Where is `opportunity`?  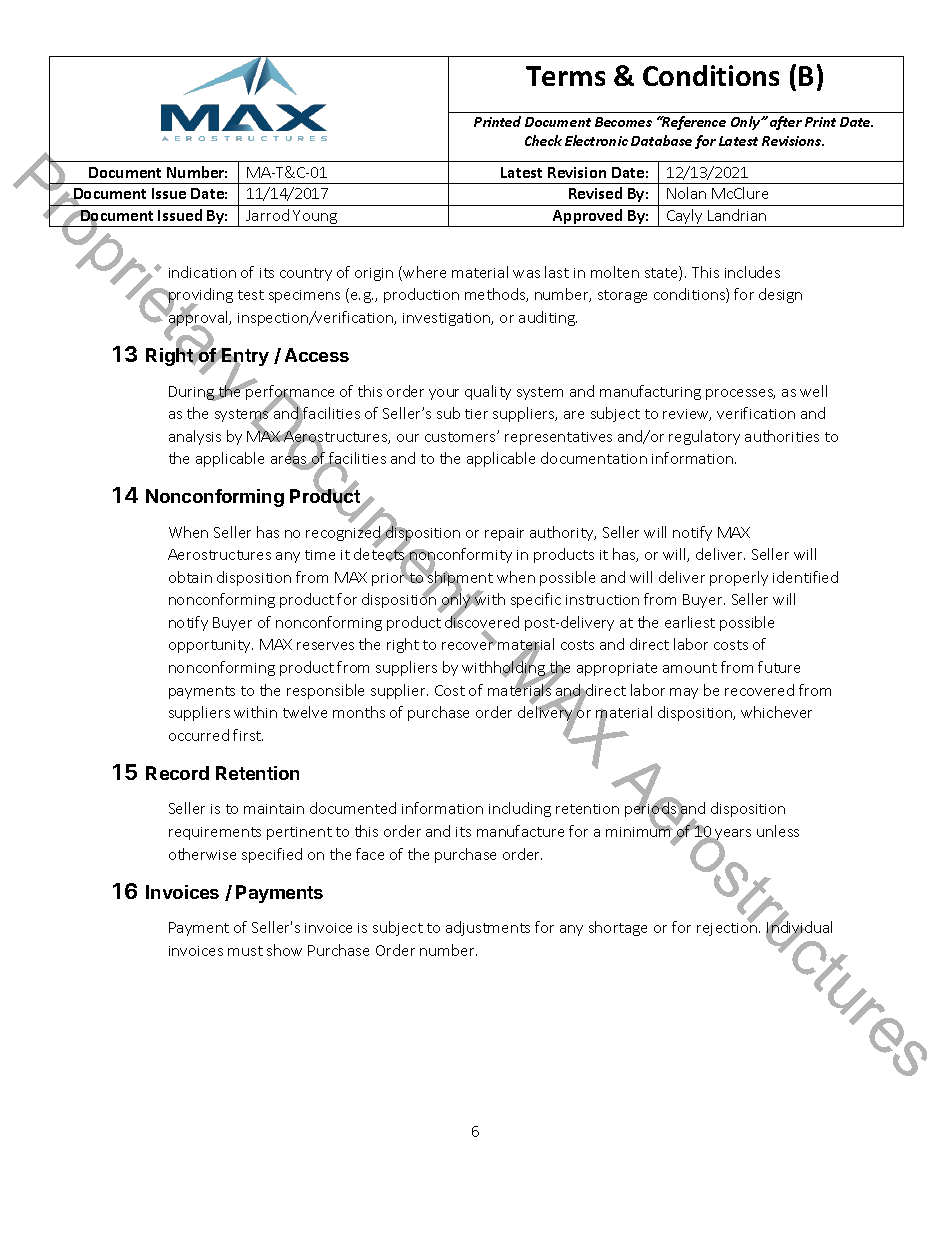 opportunity is located at coordinates (211, 646).
